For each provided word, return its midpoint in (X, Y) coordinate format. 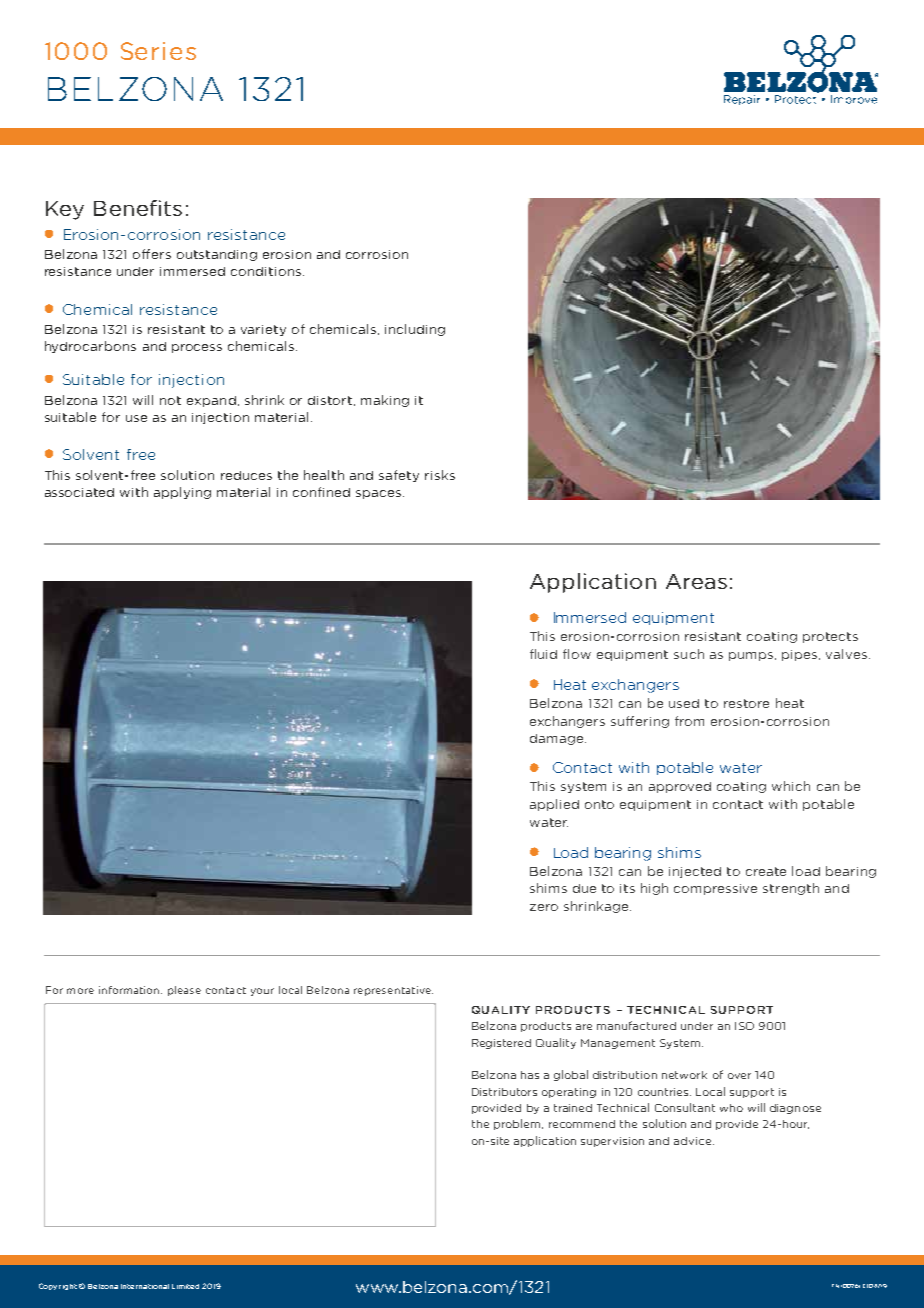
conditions (267, 271)
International (145, 1286)
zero (544, 907)
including (415, 330)
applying (182, 493)
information (130, 990)
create (766, 871)
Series (158, 51)
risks (440, 475)
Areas (696, 581)
